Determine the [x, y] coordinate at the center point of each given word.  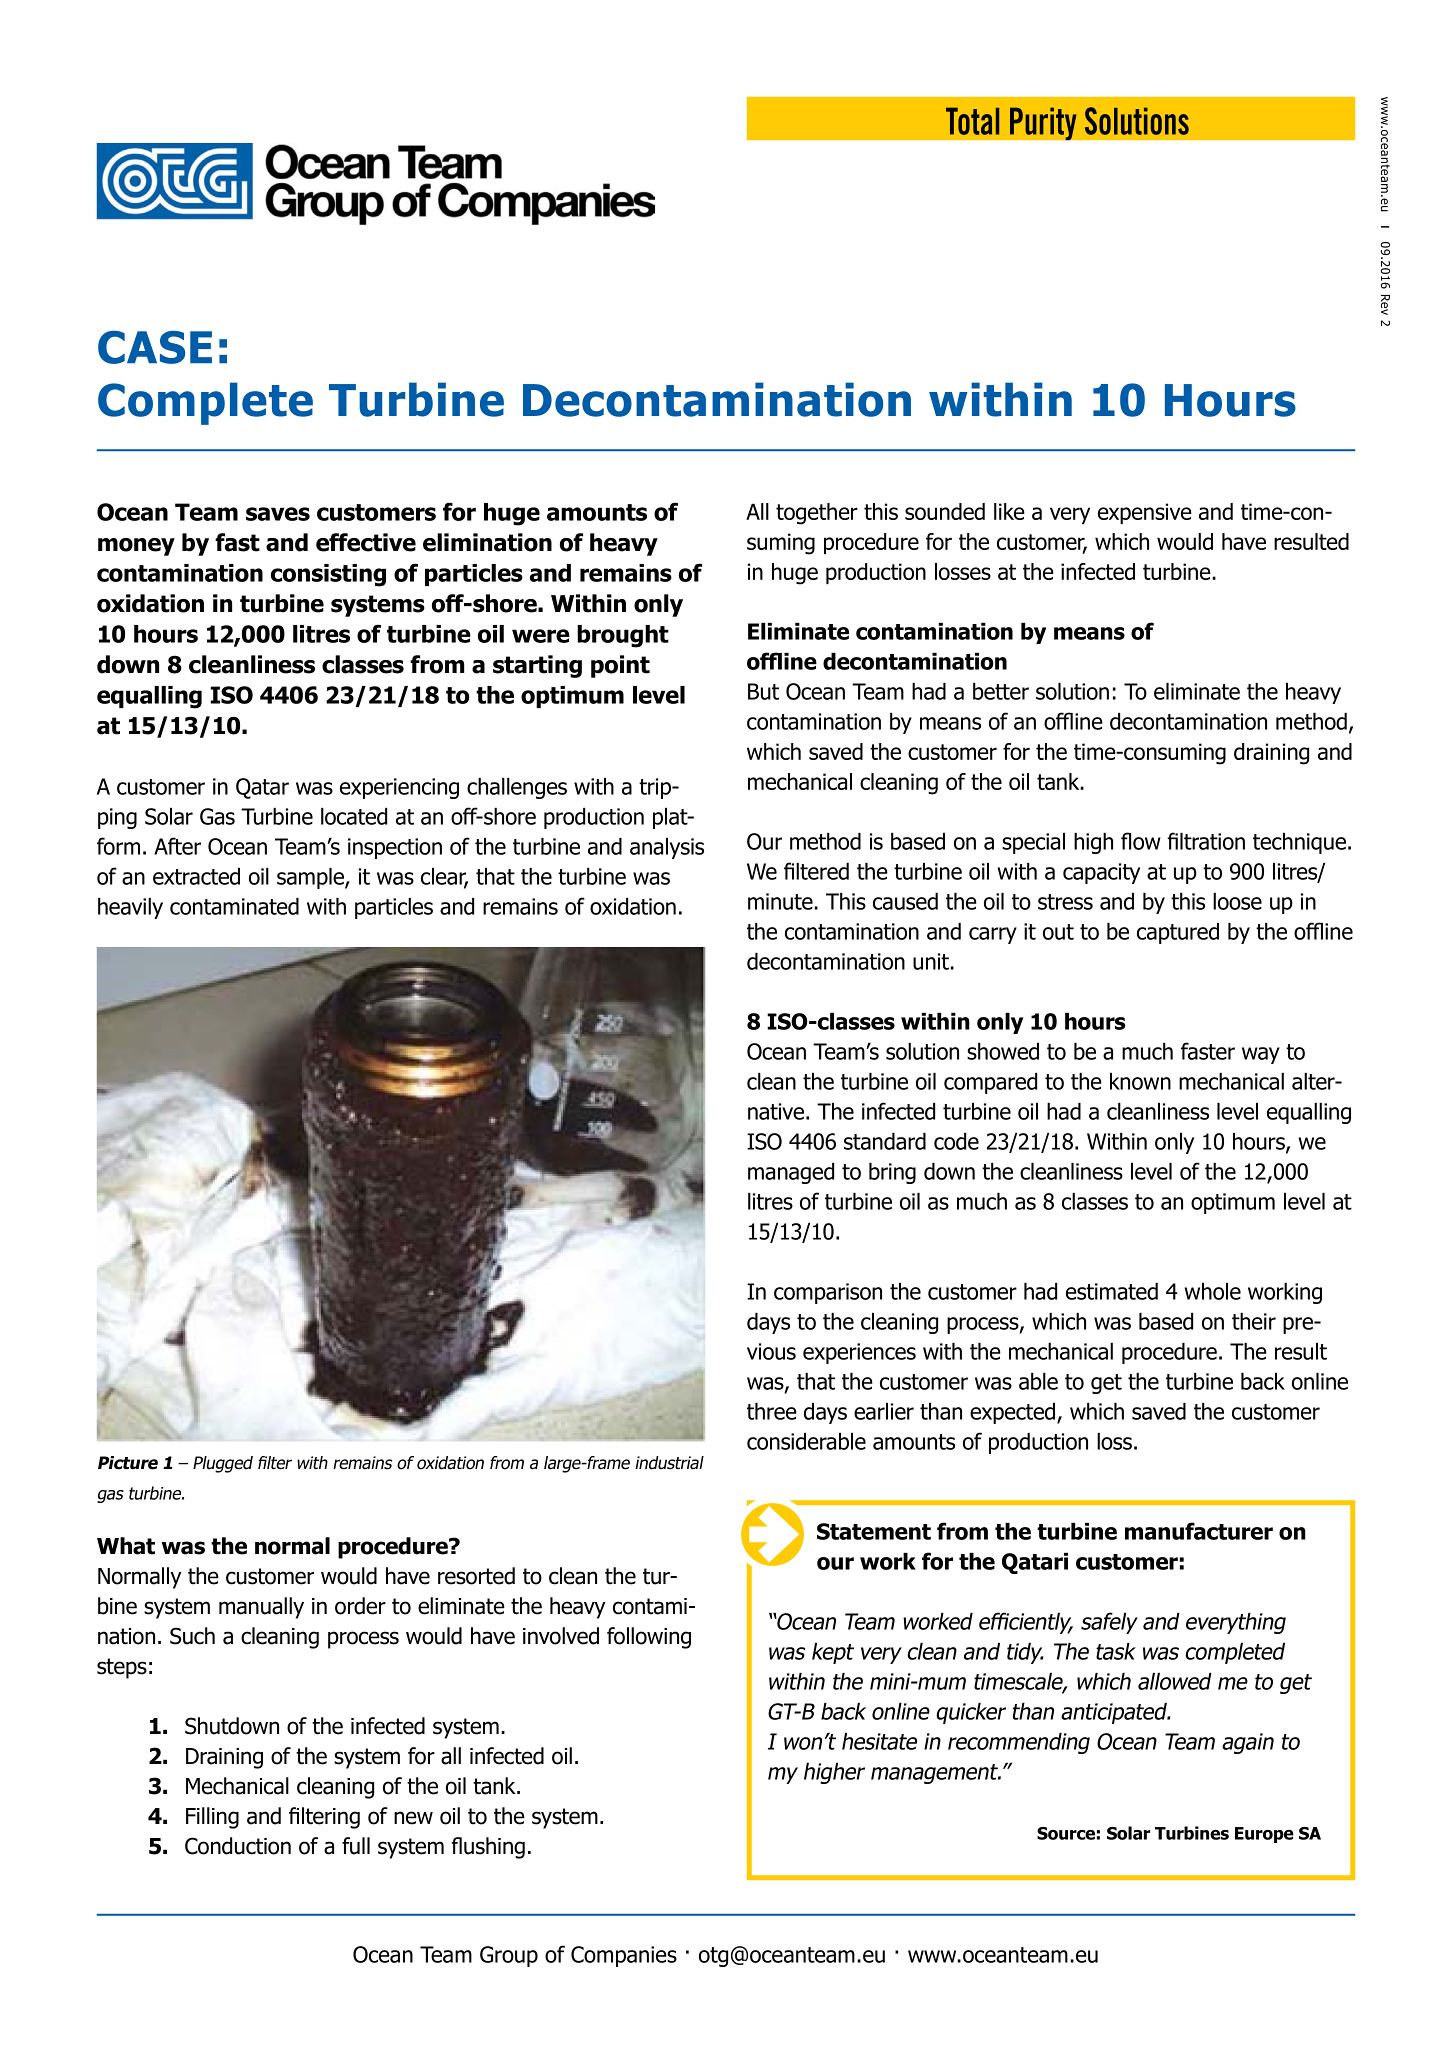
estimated [1112, 1291]
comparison [828, 1293]
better [1001, 691]
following [649, 1638]
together [817, 514]
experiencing [399, 788]
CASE [155, 347]
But [763, 691]
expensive [1145, 513]
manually [261, 1608]
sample [311, 878]
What [126, 1546]
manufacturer [1199, 1531]
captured [1178, 933]
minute [781, 901]
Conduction [238, 1846]
